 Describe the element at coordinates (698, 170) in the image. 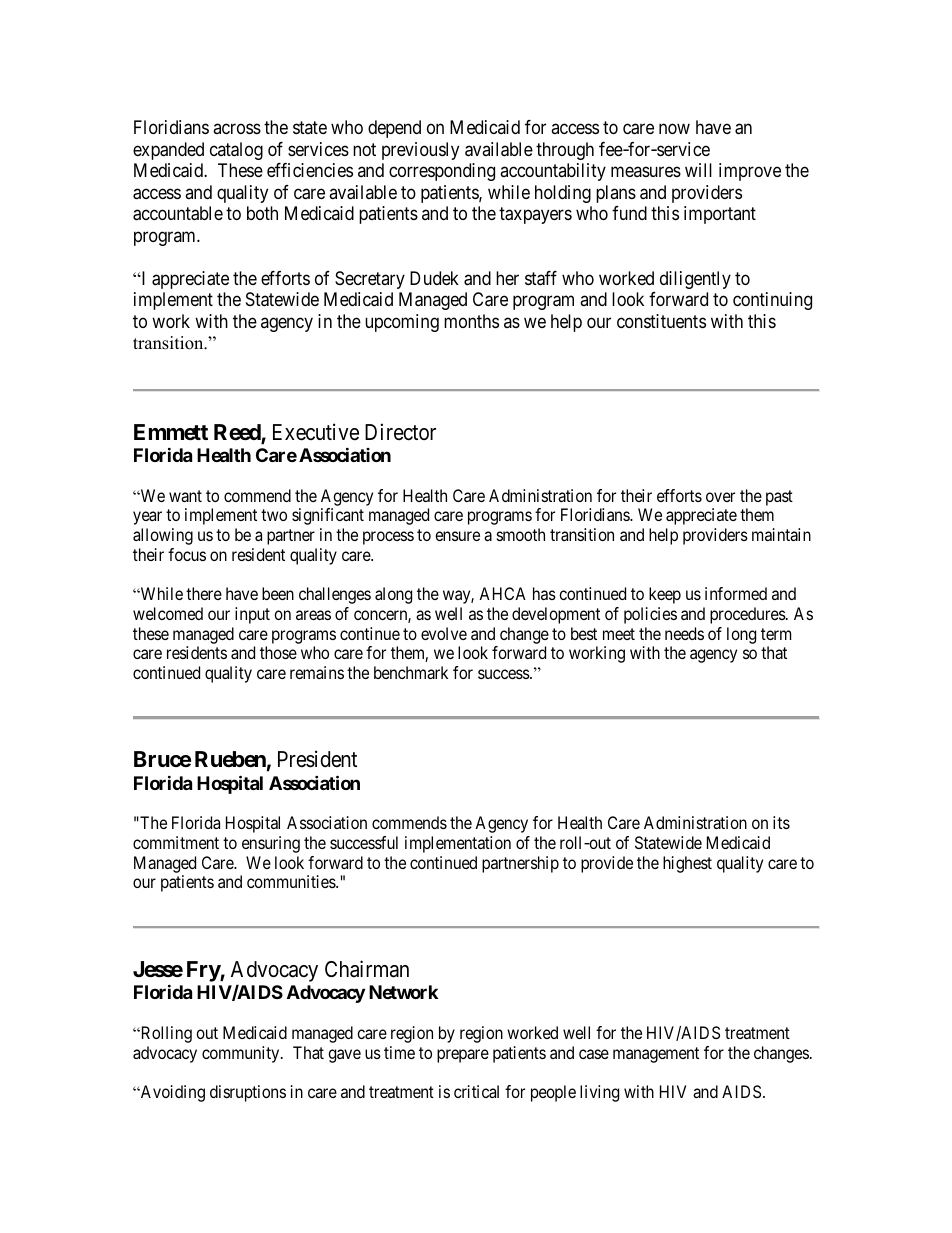

I see `will` at that location.
